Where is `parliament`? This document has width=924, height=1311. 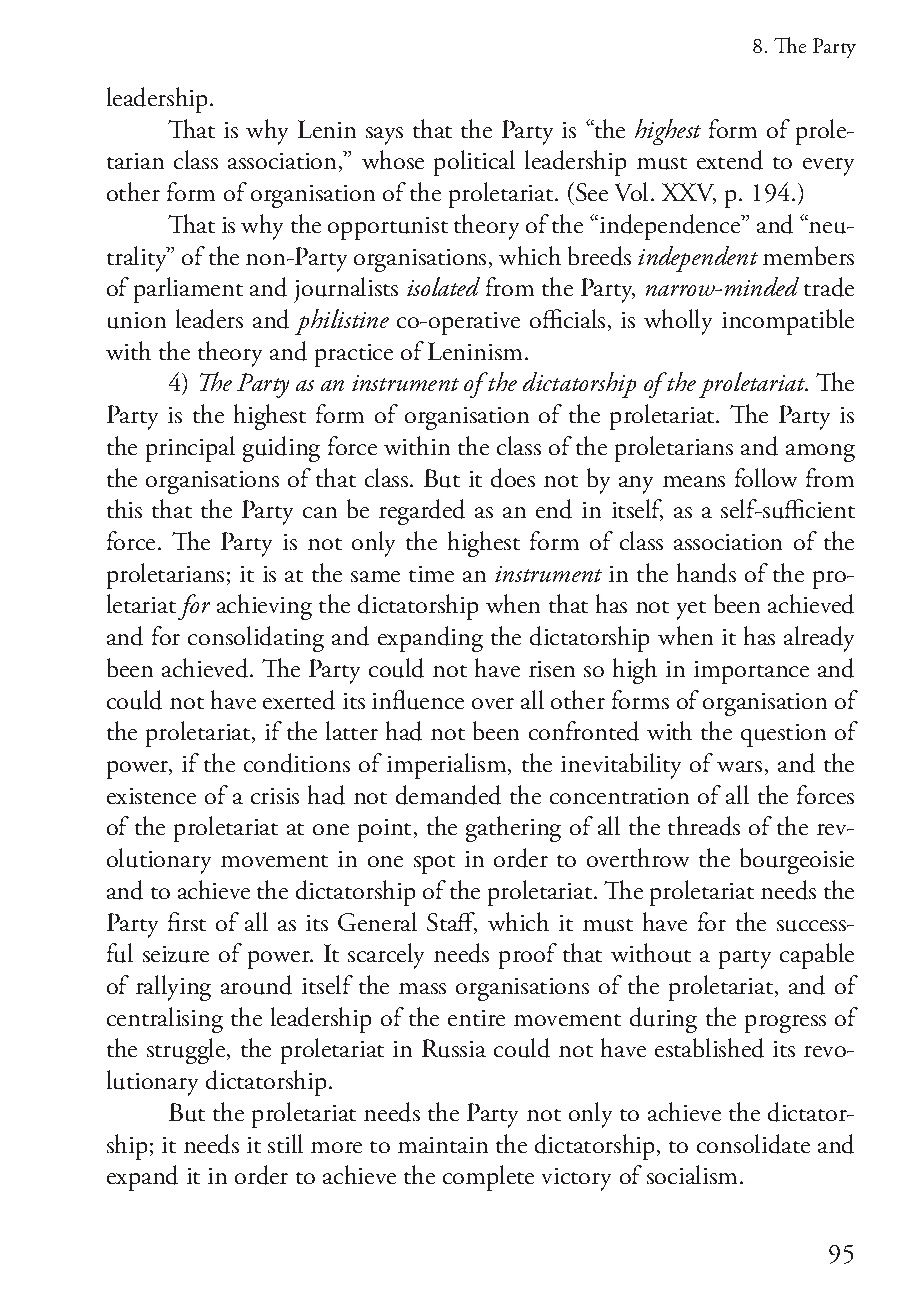
parliament is located at coordinates (188, 290).
